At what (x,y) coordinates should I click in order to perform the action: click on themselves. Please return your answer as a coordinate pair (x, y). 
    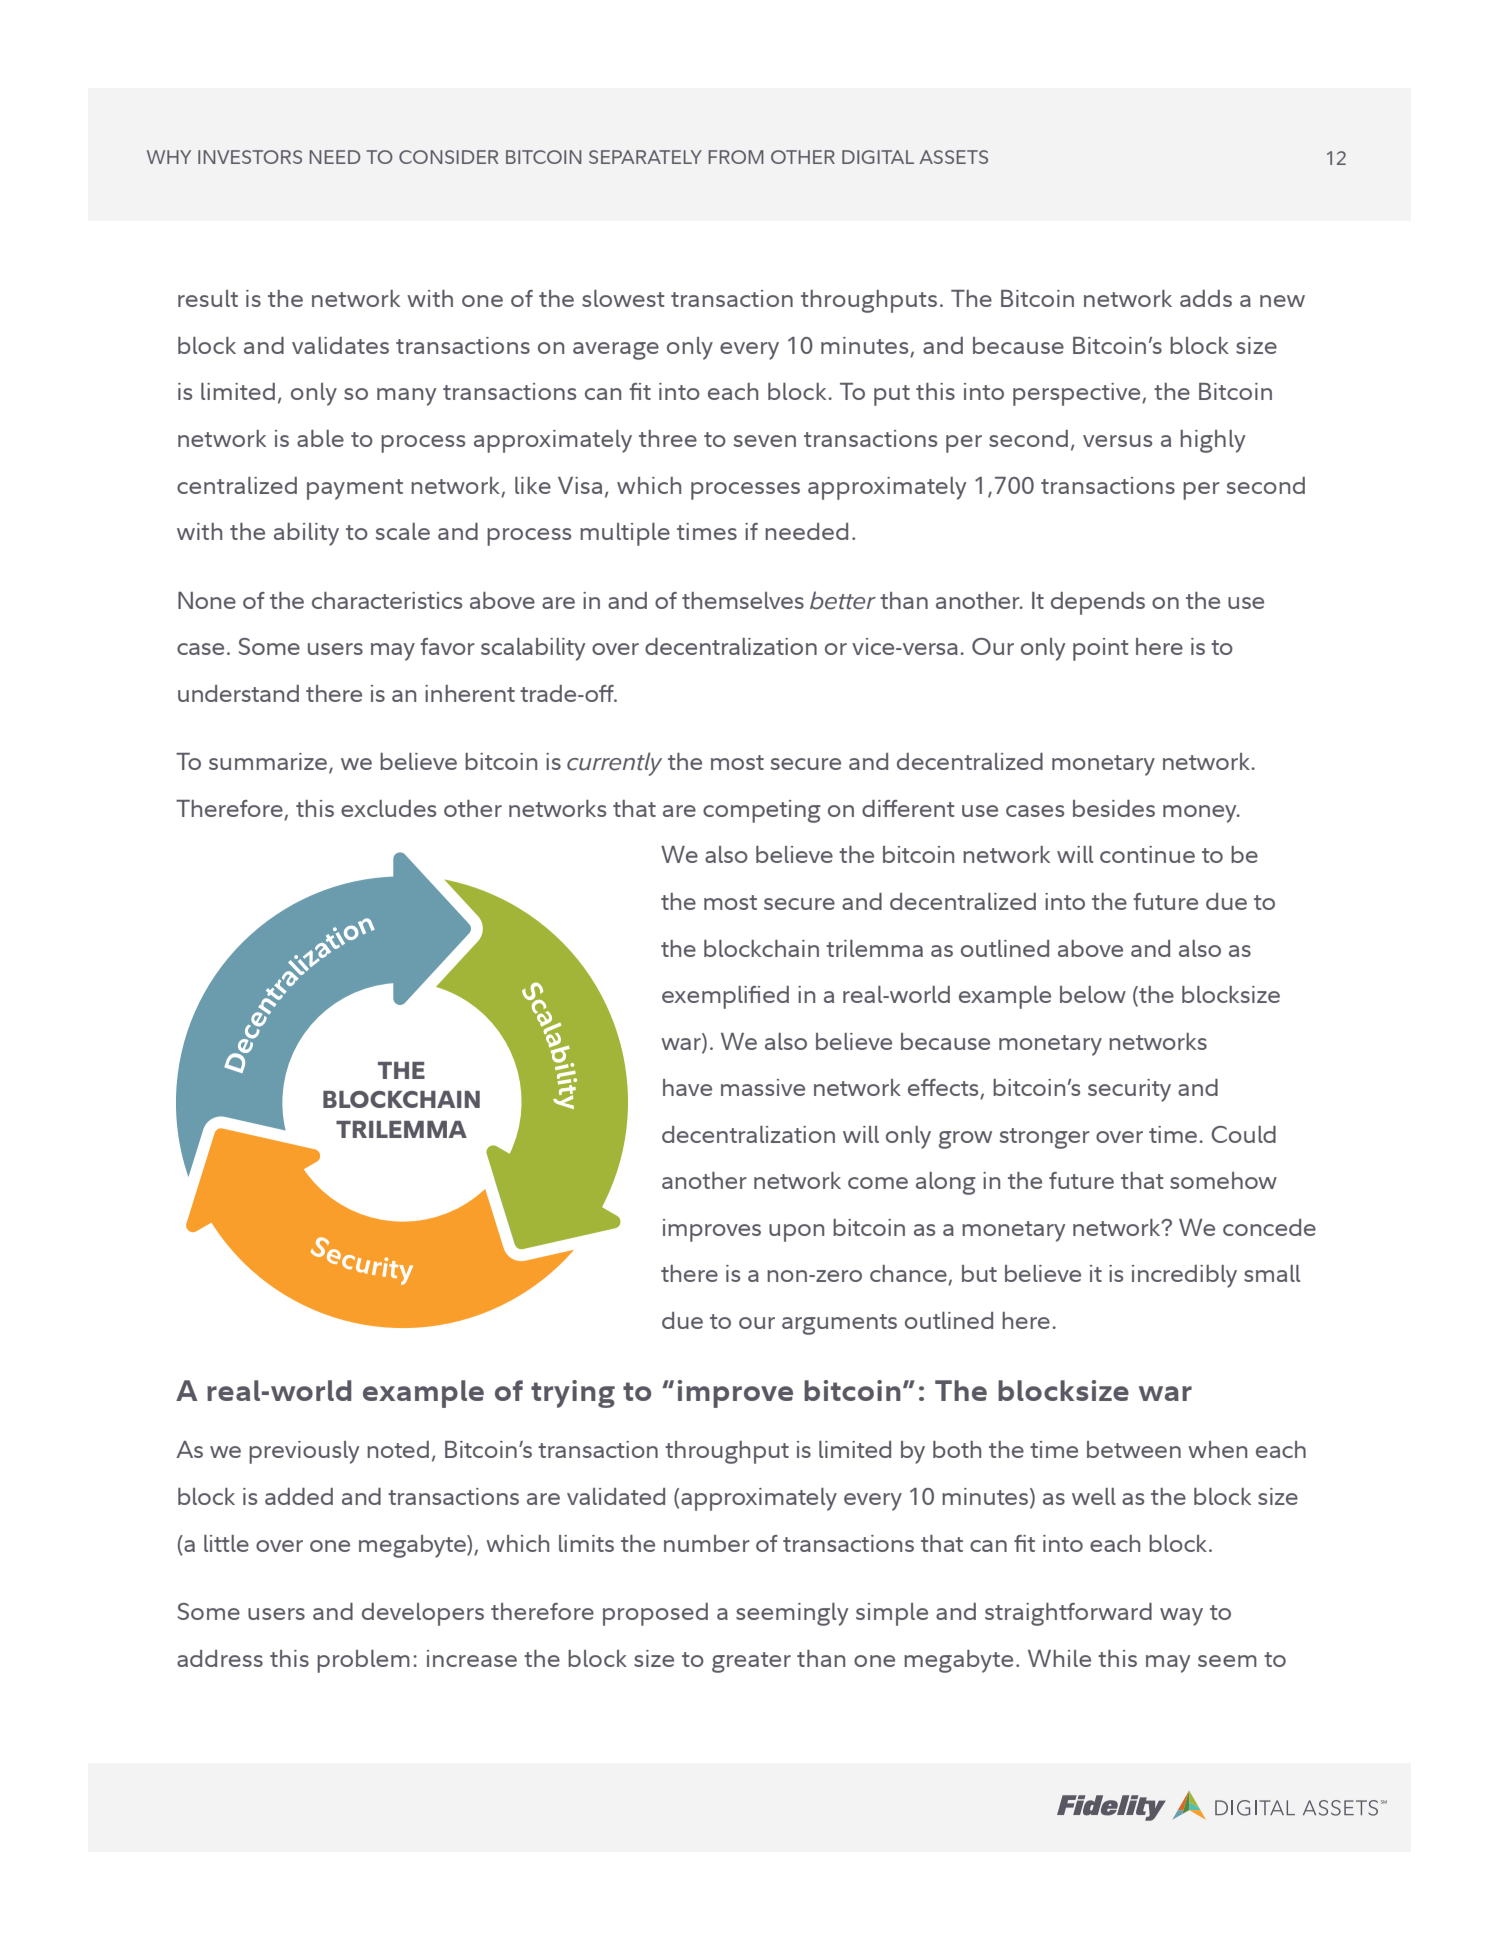
    Looking at the image, I should click on (743, 600).
